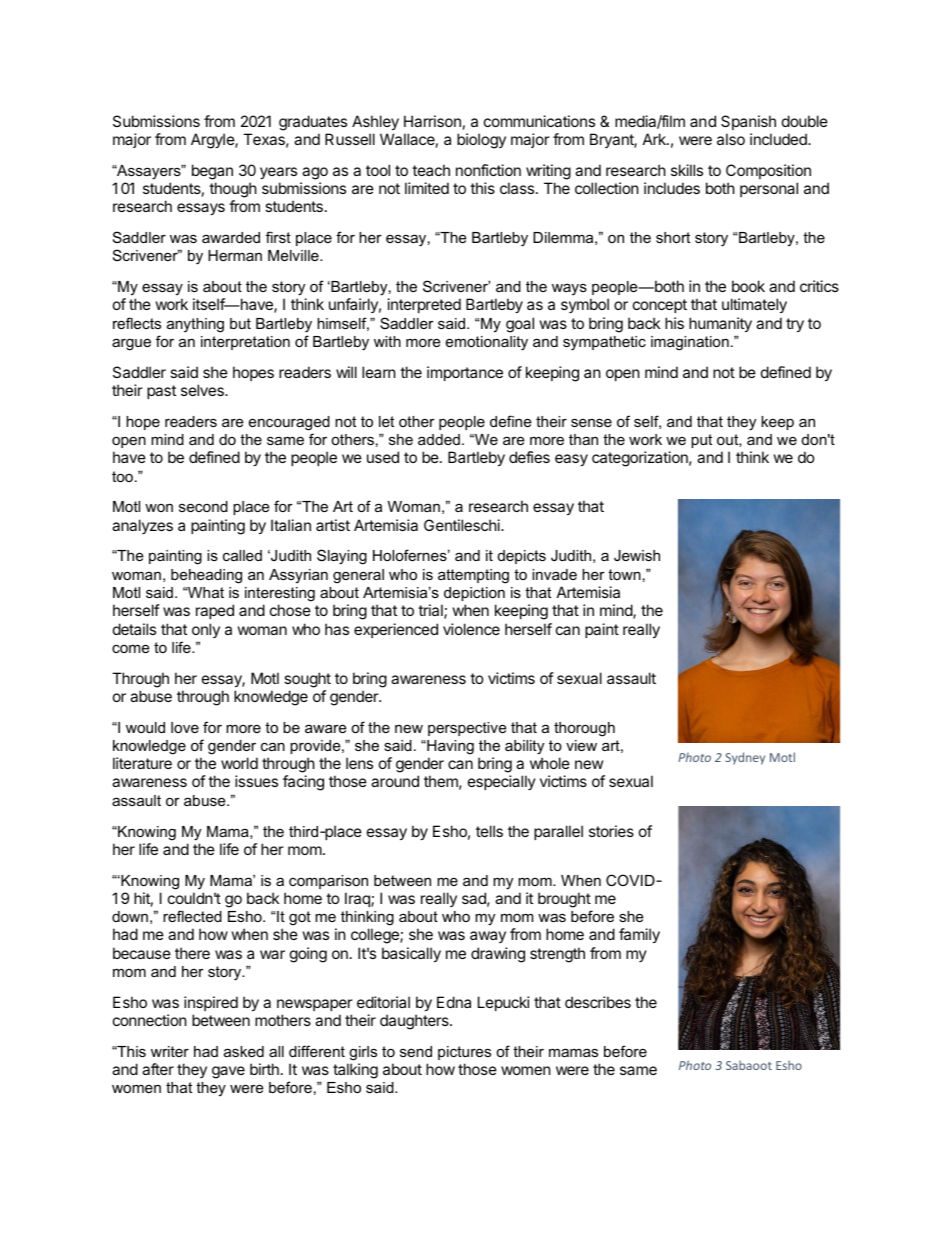 Image resolution: width=952 pixels, height=1233 pixels. Describe the element at coordinates (731, 139) in the image. I see `also` at that location.
